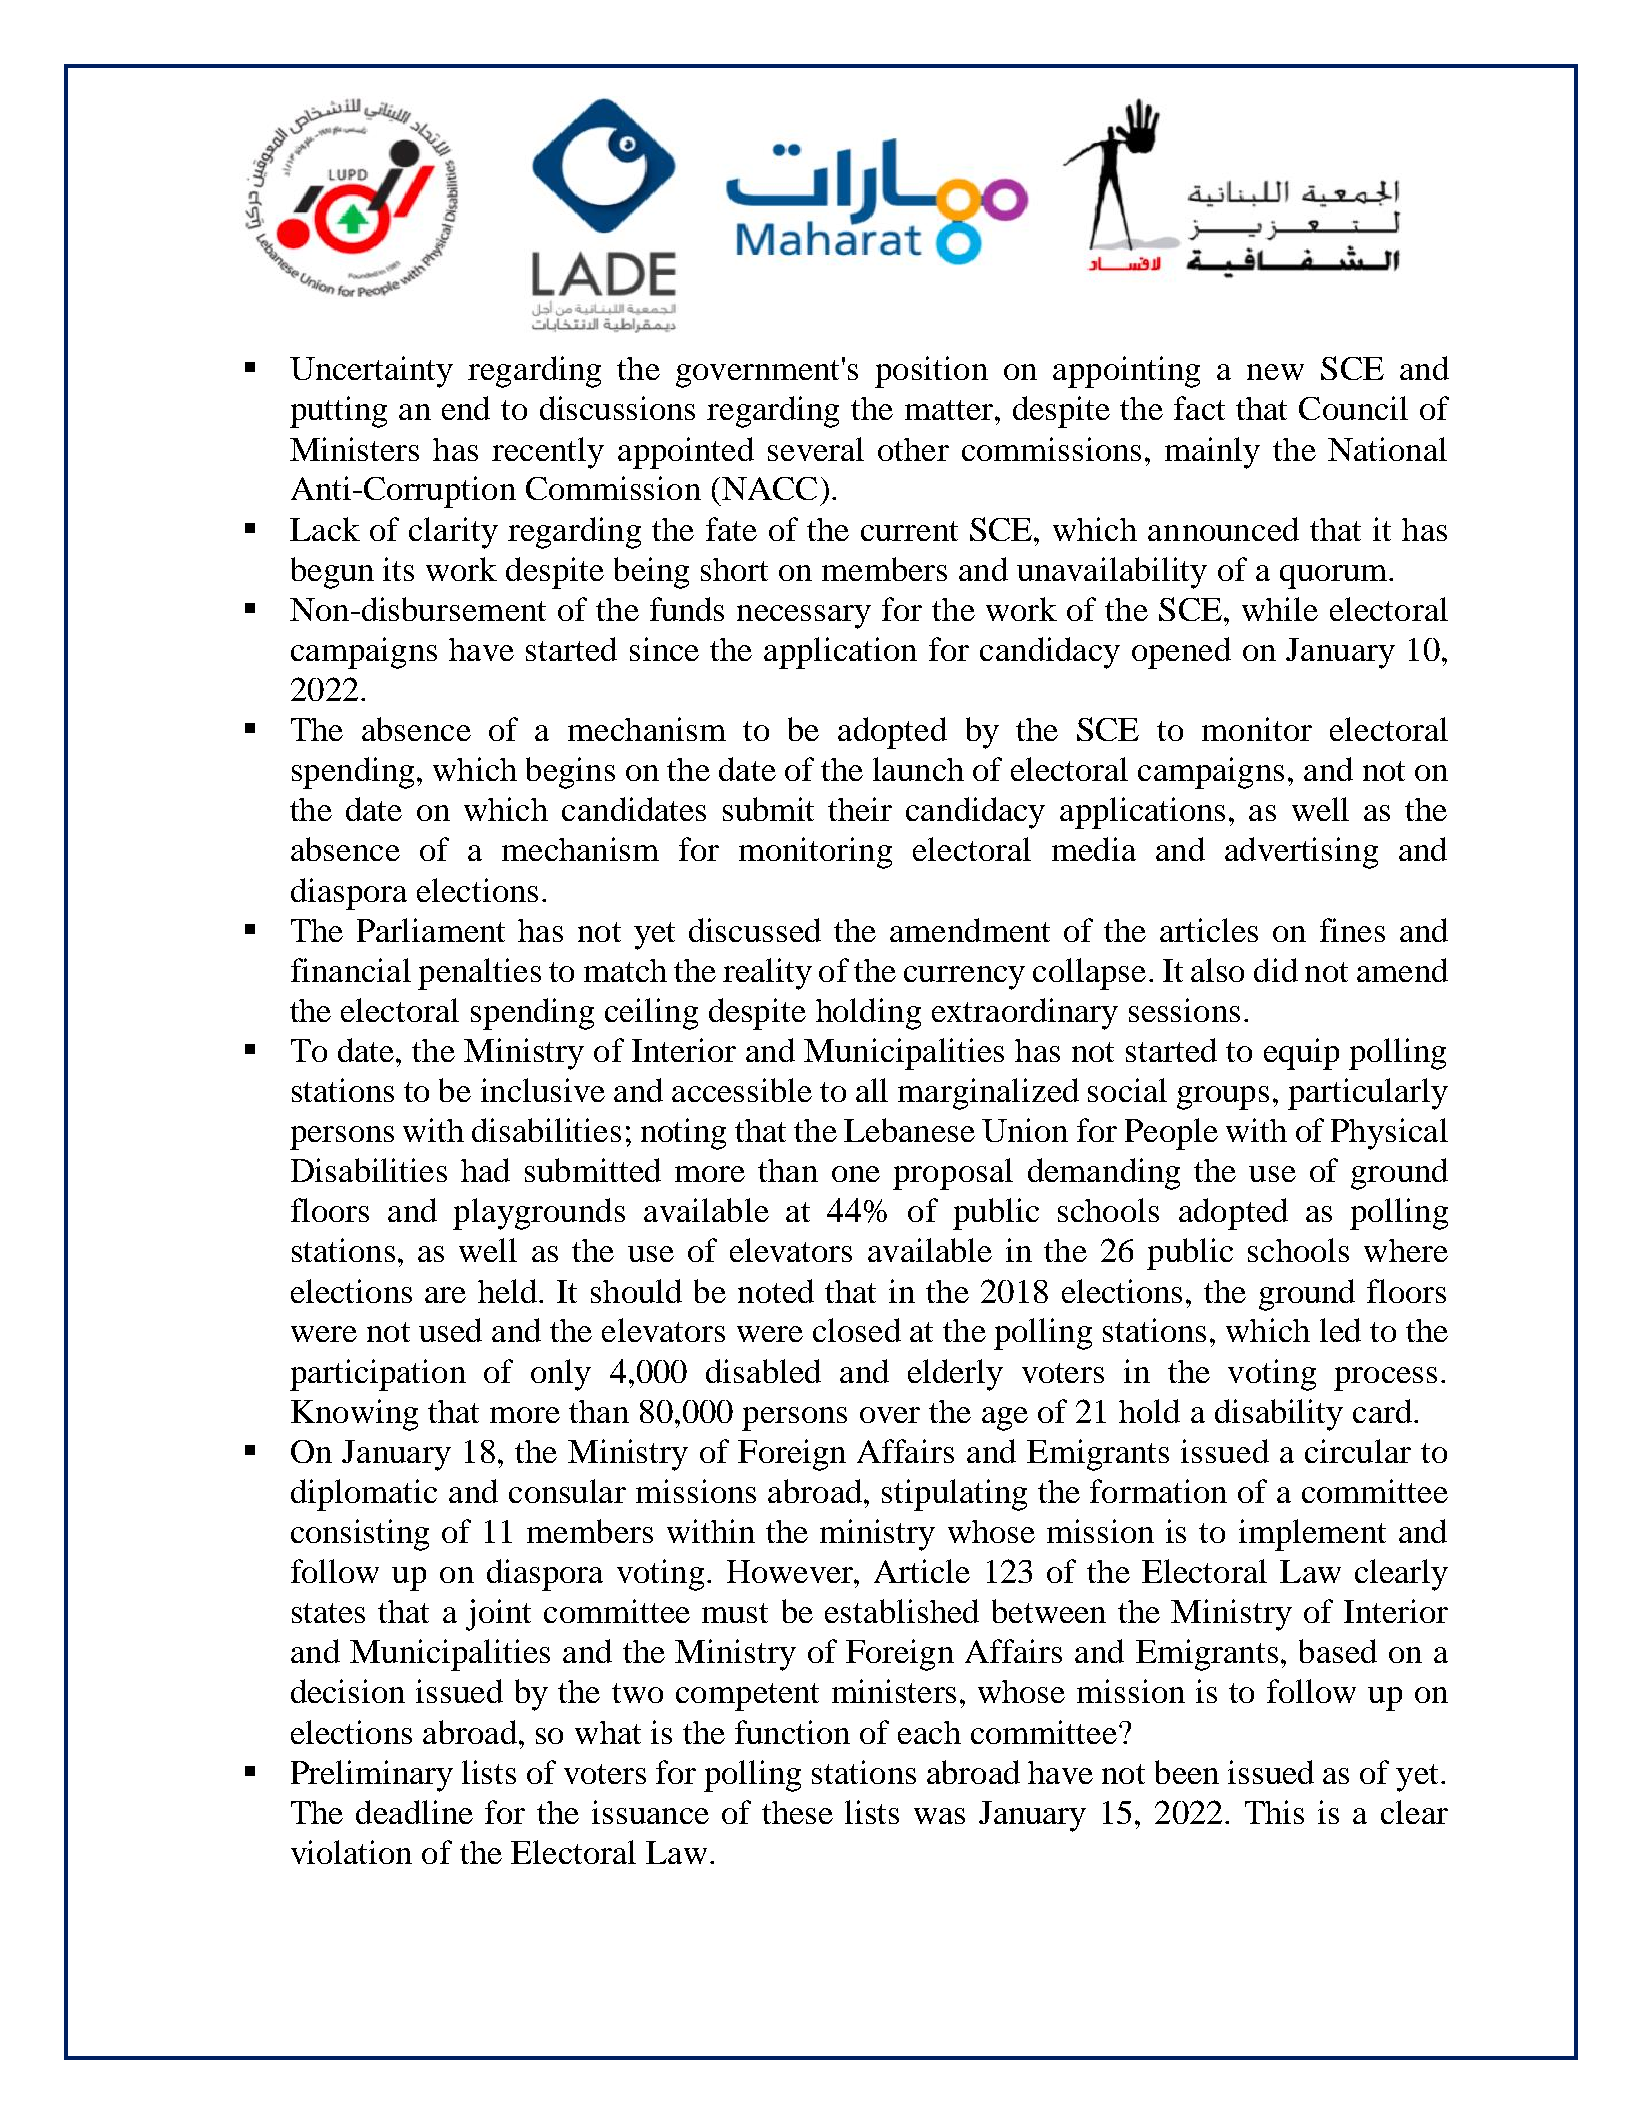 This page has height=2124, width=1642. What do you see at coordinates (913, 449) in the page?
I see `other` at bounding box center [913, 449].
